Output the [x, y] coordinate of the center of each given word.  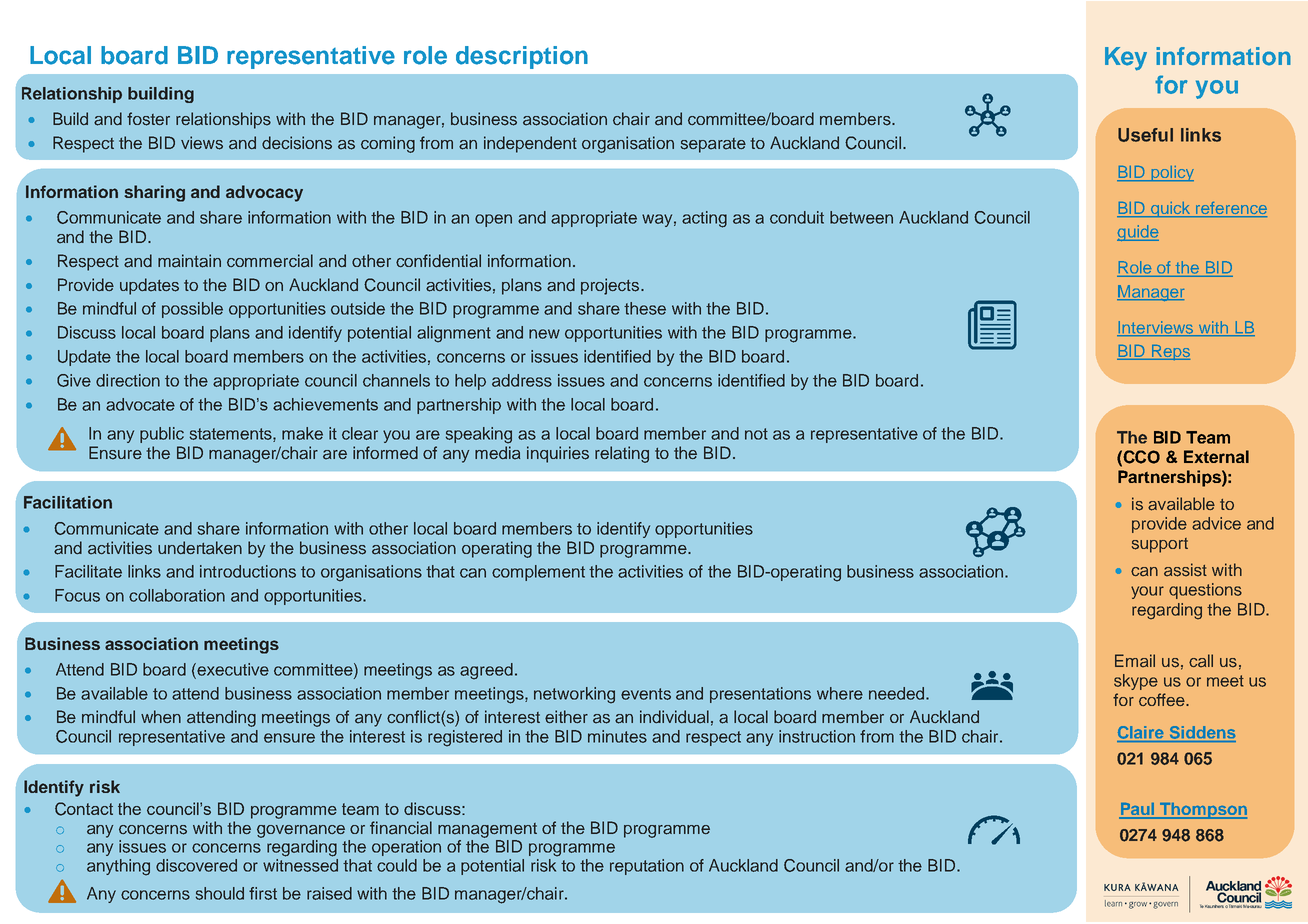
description [522, 57]
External [1216, 456]
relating [622, 454]
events [646, 694]
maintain [189, 261]
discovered [196, 865]
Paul [1138, 810]
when [161, 716]
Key [1126, 59]
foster [148, 119]
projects [611, 286]
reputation [647, 867]
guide [1138, 233]
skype [1136, 682]
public [162, 435]
